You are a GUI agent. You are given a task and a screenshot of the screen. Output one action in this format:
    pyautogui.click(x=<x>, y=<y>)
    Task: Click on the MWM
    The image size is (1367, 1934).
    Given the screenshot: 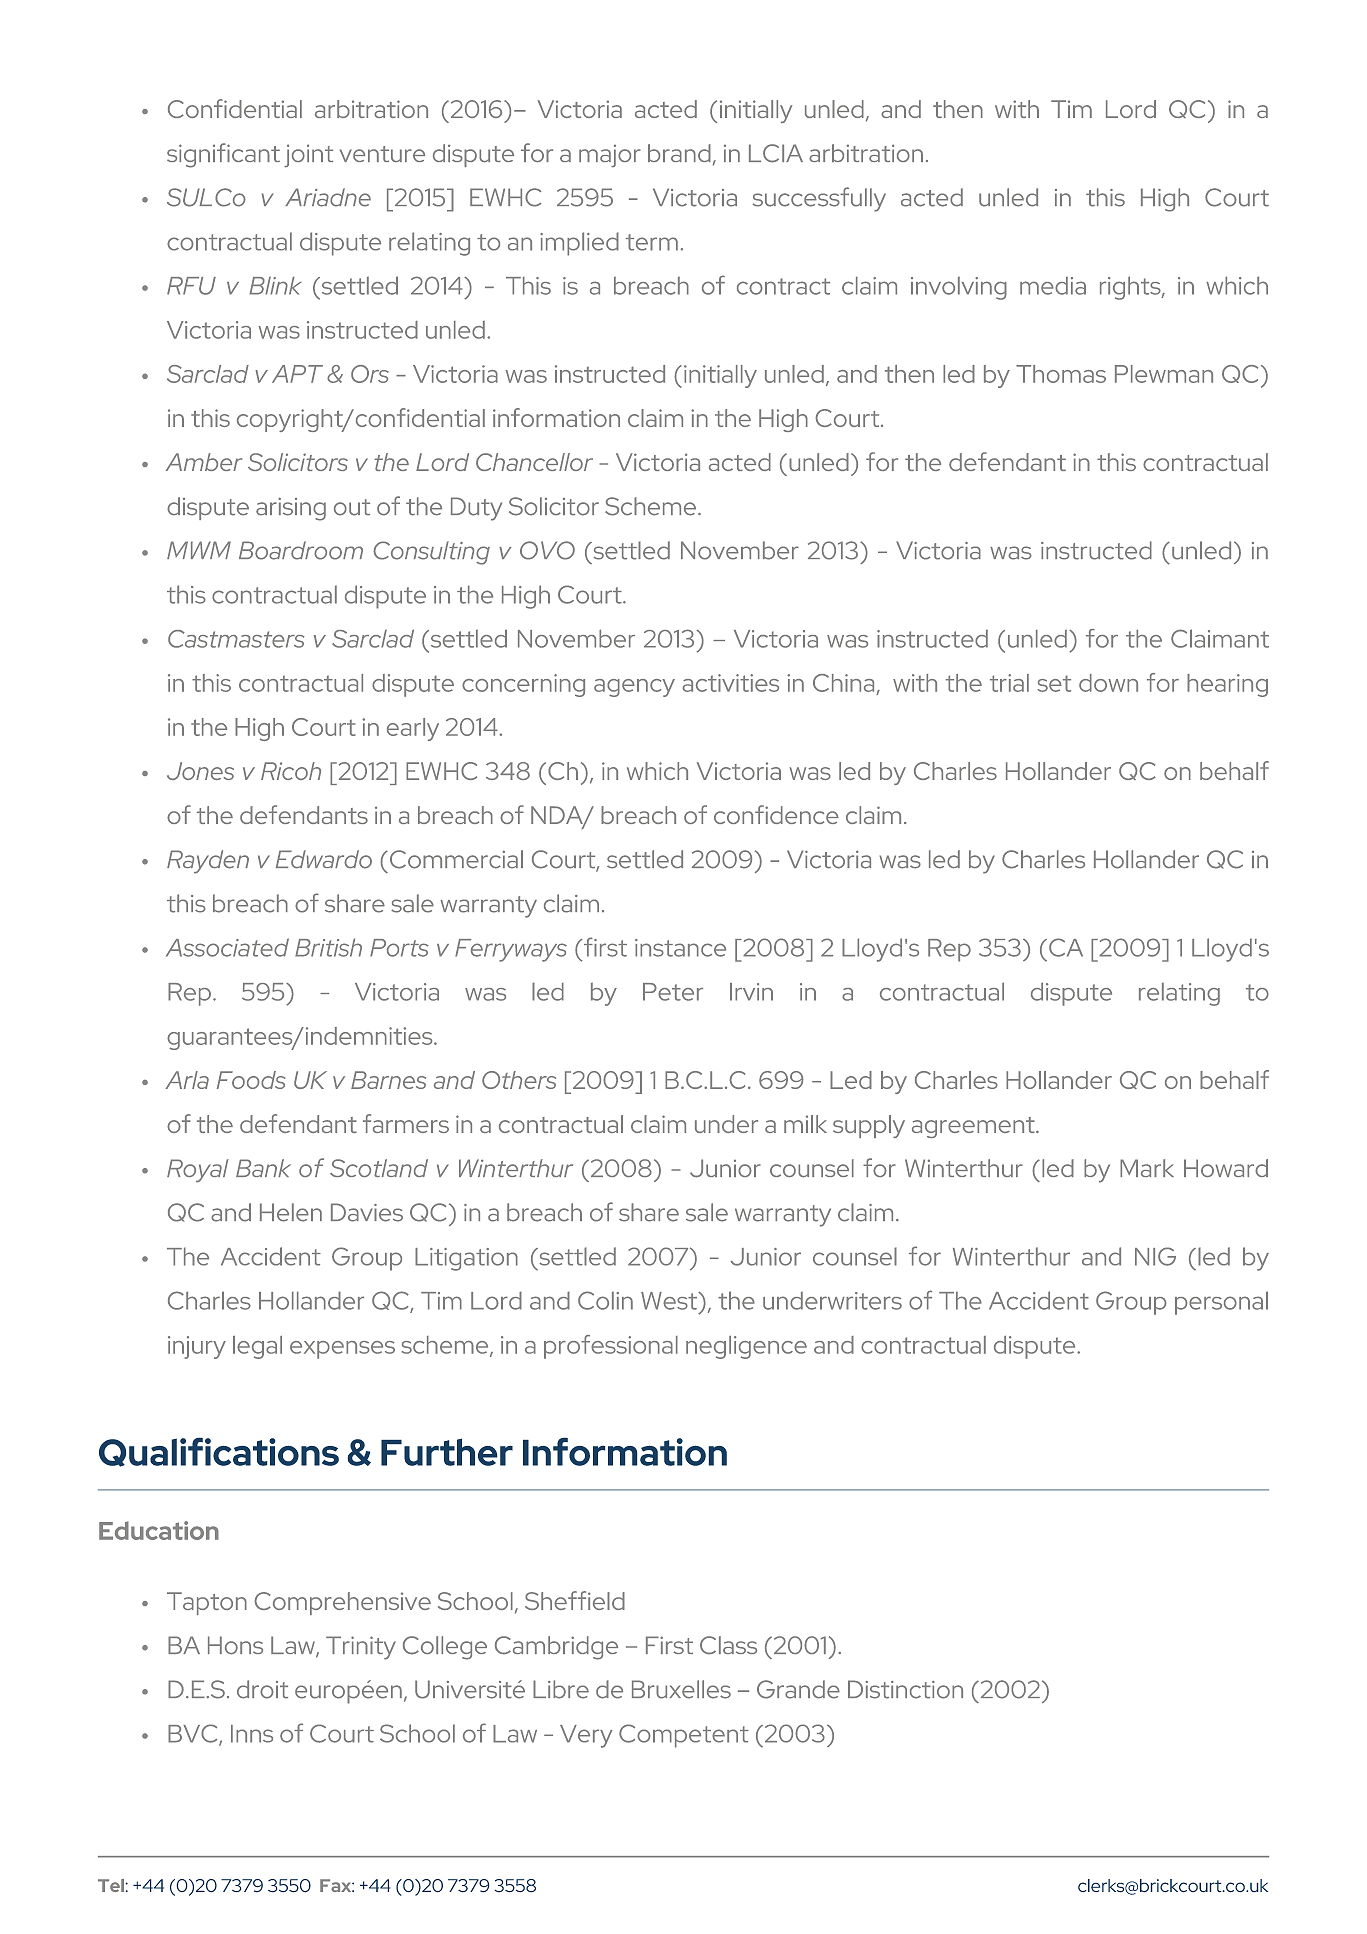 What is the action you would take?
    pyautogui.click(x=199, y=550)
